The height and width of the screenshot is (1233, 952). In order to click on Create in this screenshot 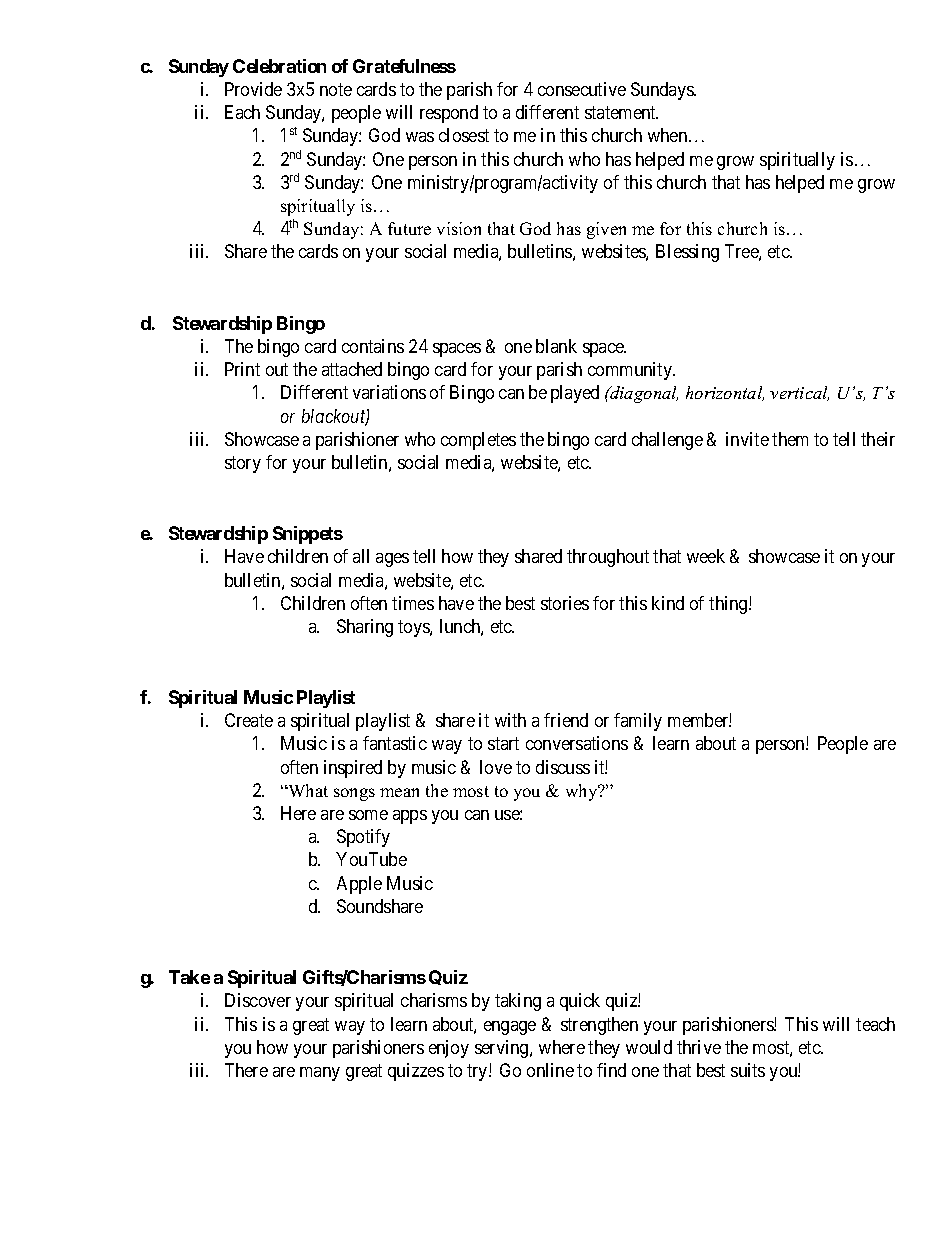, I will do `click(249, 720)`.
